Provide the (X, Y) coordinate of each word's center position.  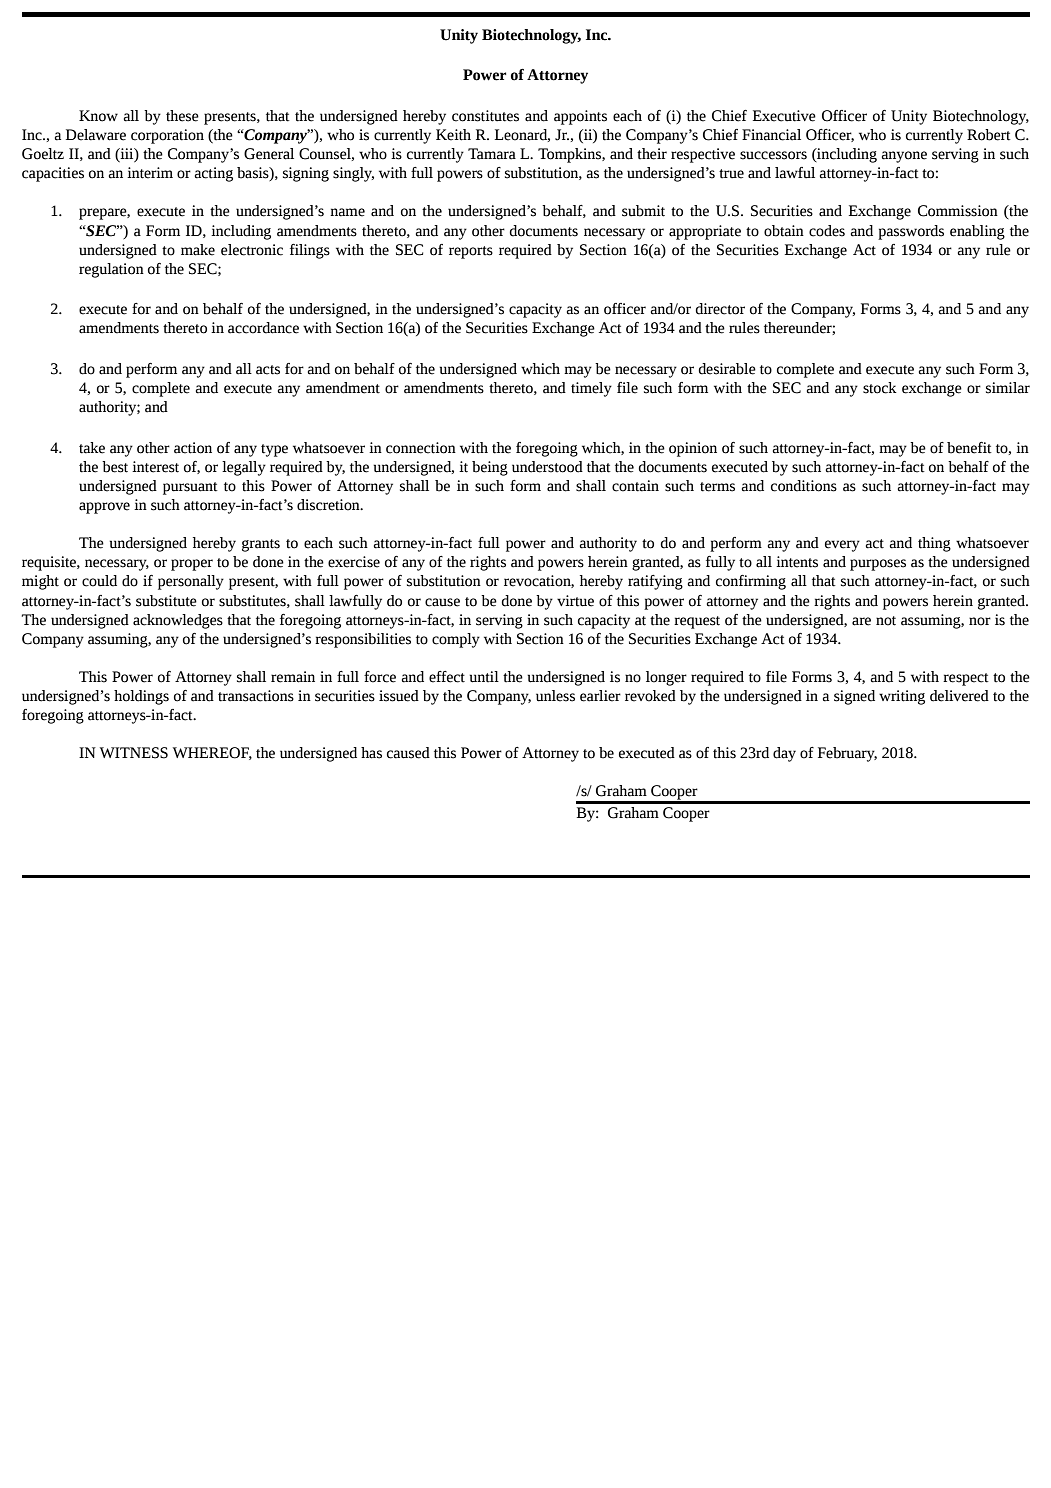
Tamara (492, 154)
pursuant (190, 488)
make (198, 250)
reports (471, 252)
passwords (911, 232)
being (490, 468)
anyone (904, 157)
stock (880, 388)
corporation (167, 136)
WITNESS (134, 753)
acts (268, 370)
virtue (575, 601)
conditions (804, 486)
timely (591, 389)
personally (191, 582)
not (886, 621)
